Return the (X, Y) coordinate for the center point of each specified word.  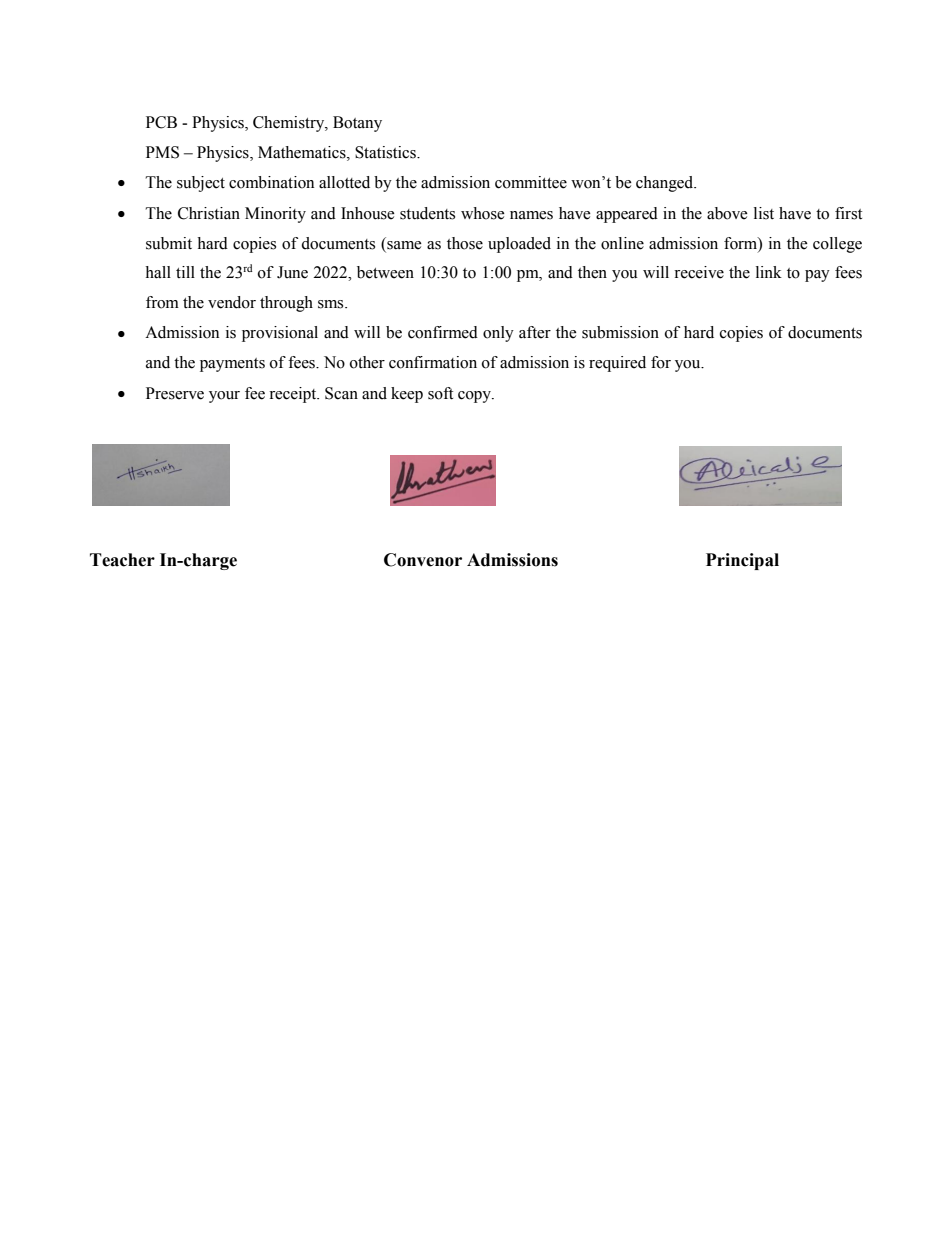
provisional (280, 334)
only (498, 334)
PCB (161, 122)
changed (666, 184)
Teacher (122, 560)
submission (620, 332)
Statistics (386, 152)
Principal (742, 561)
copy (475, 397)
